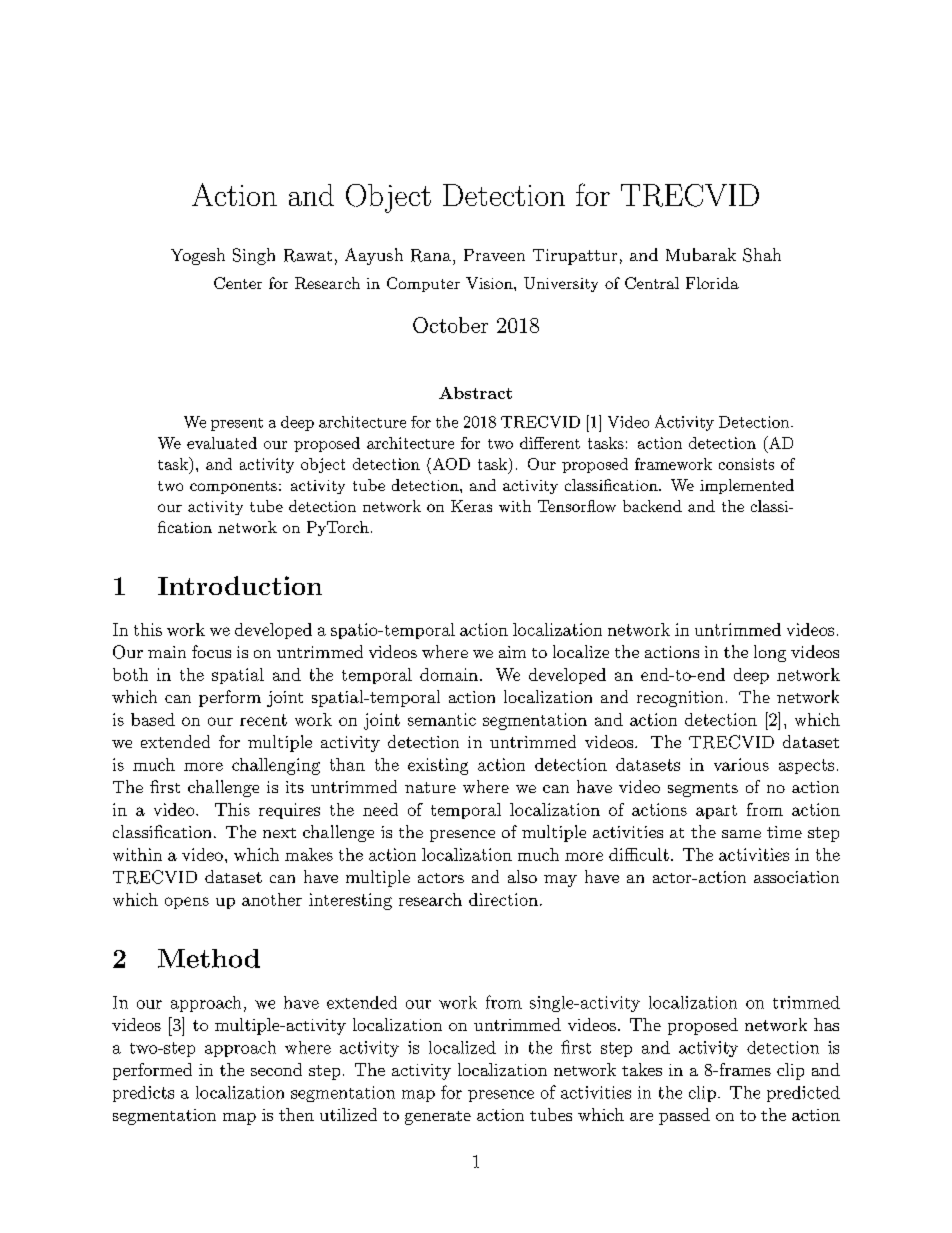 This screenshot has width=952, height=1233. What do you see at coordinates (143, 1094) in the screenshot?
I see `predicts` at bounding box center [143, 1094].
